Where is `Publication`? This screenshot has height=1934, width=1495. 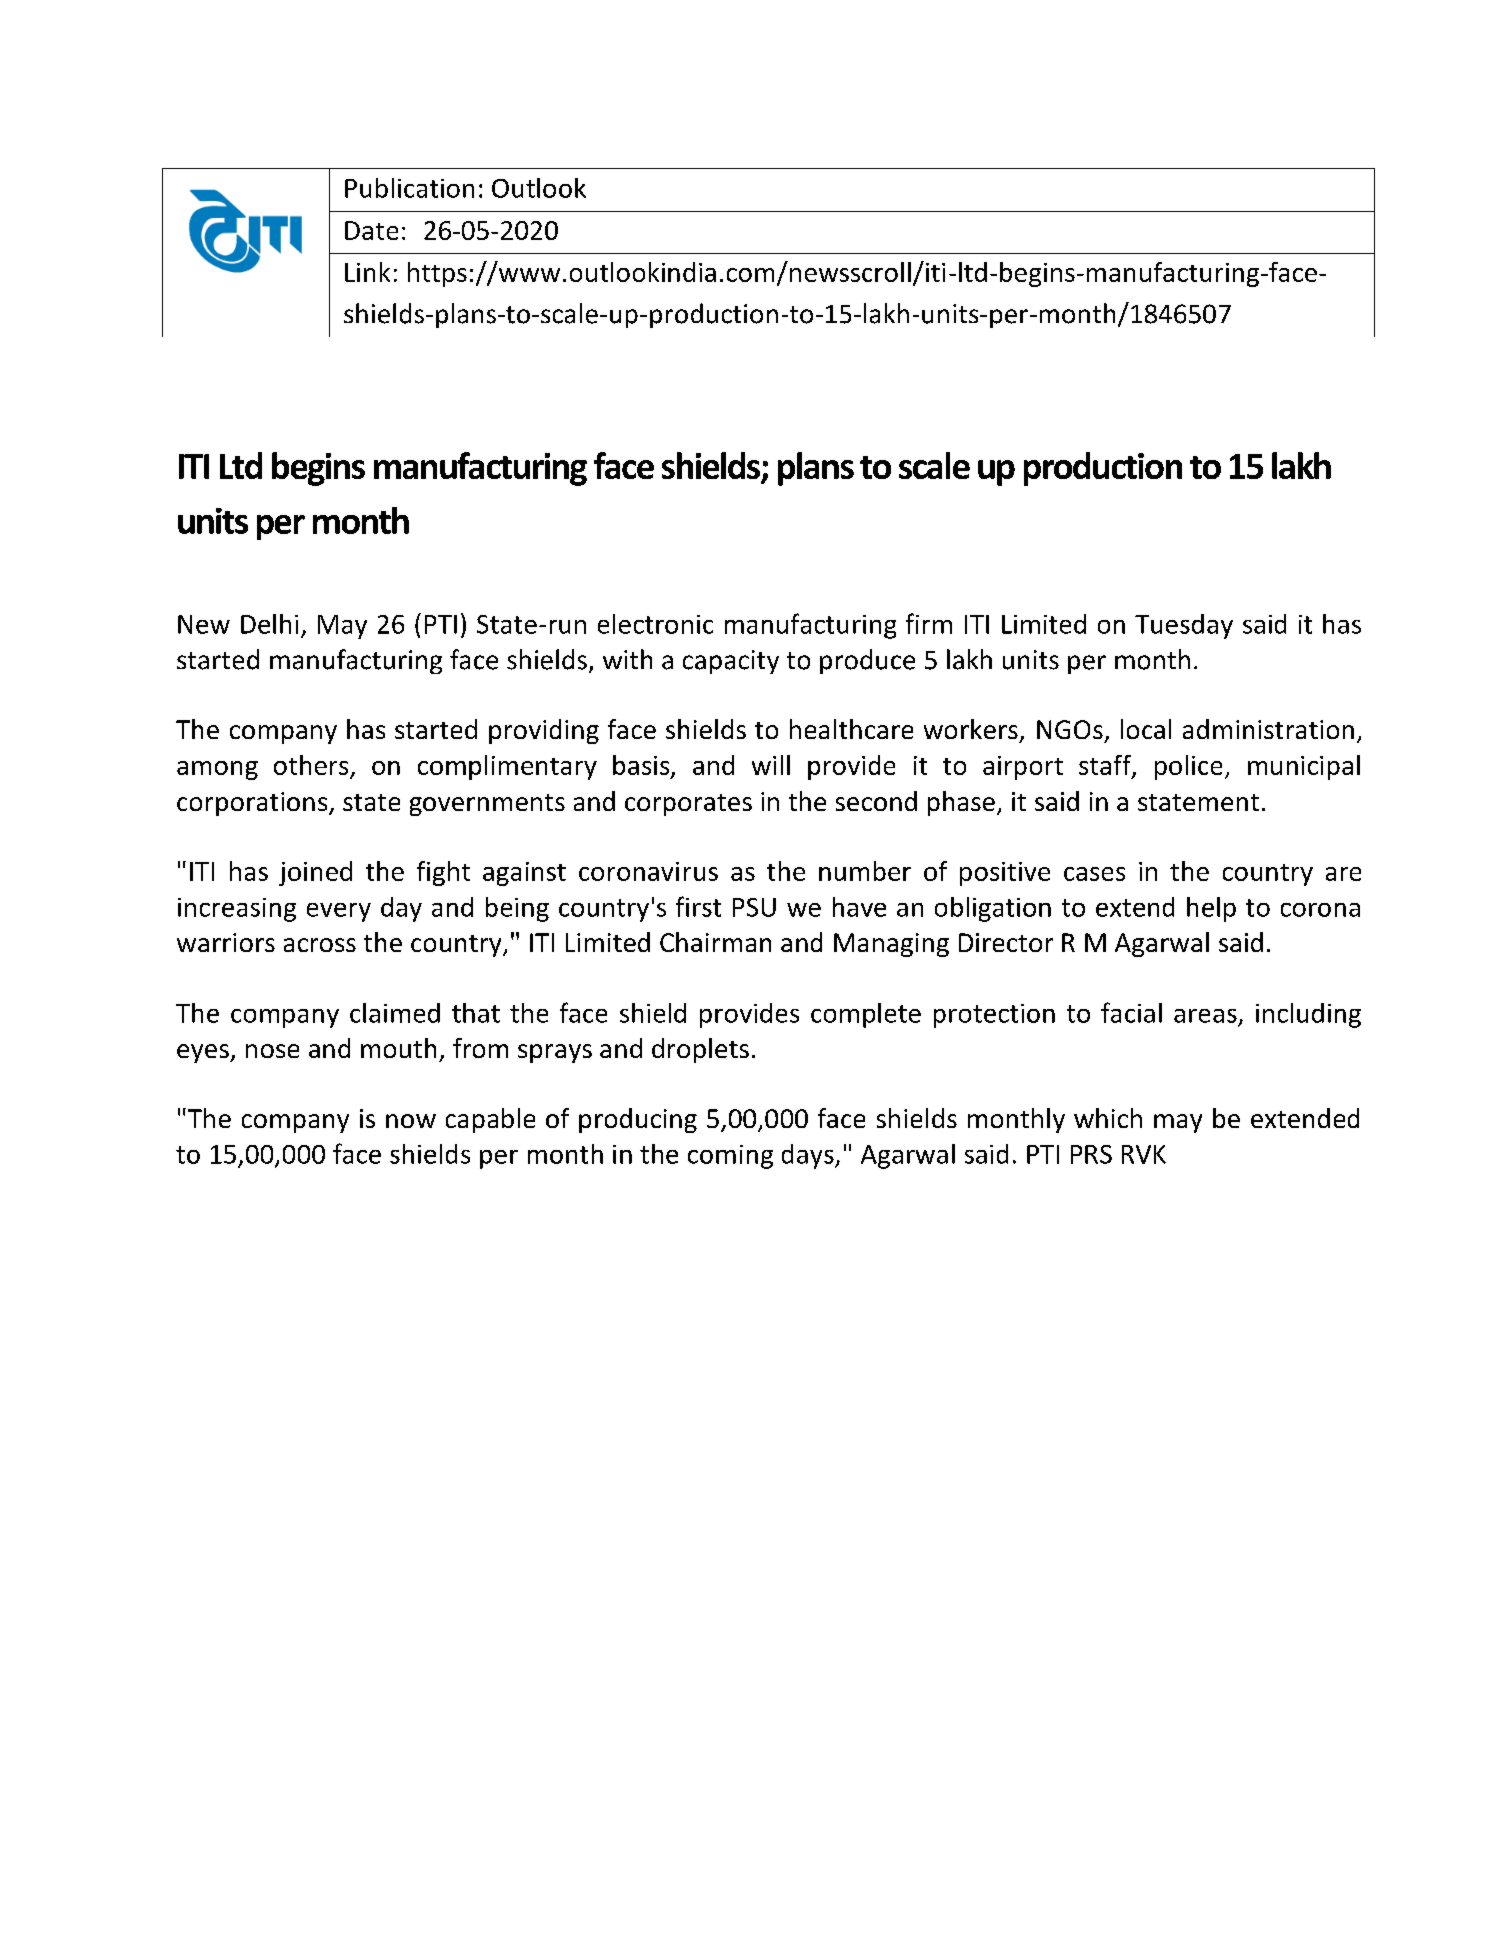 Publication is located at coordinates (409, 188).
